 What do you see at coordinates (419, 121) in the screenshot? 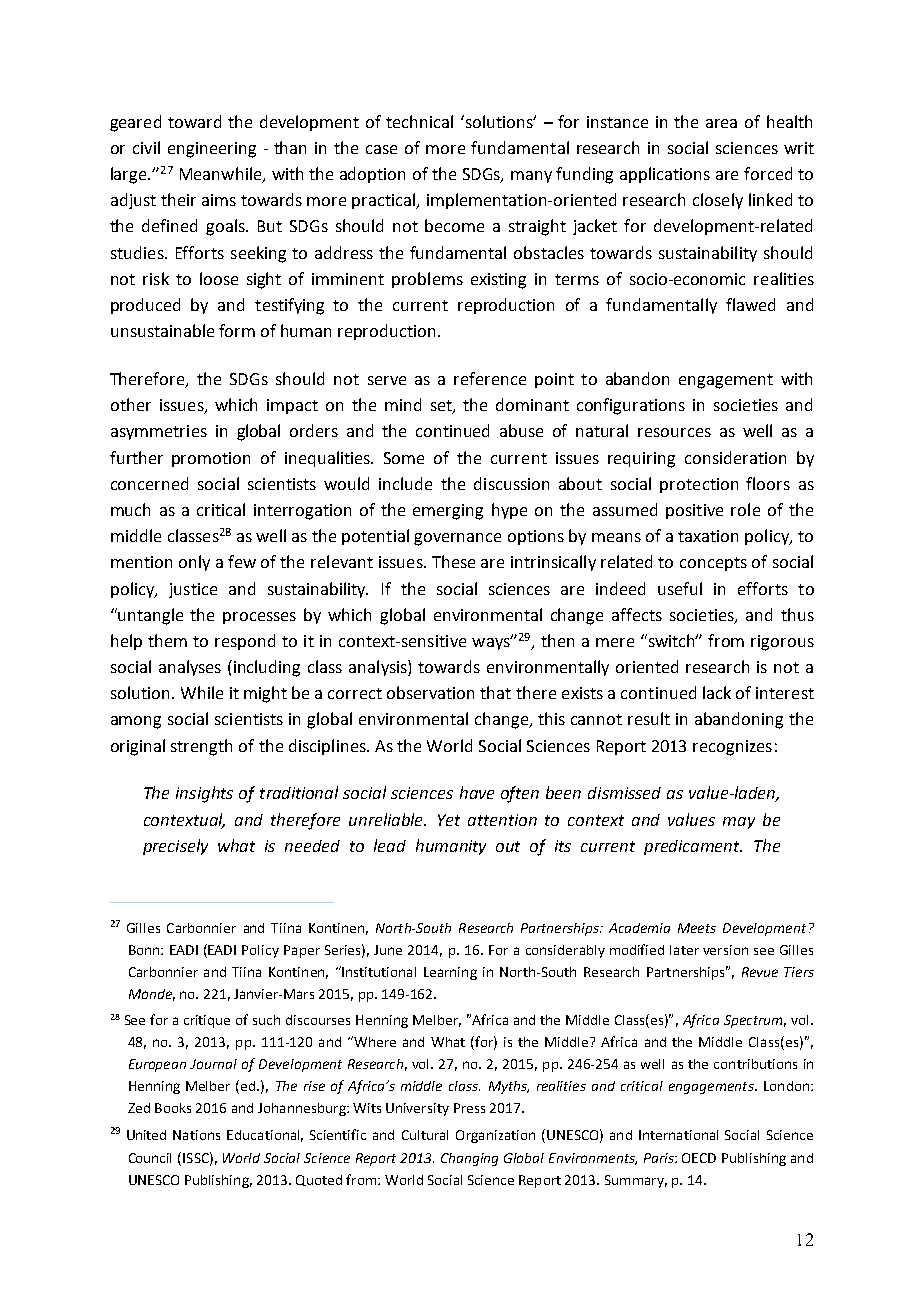
I see `technical` at bounding box center [419, 121].
